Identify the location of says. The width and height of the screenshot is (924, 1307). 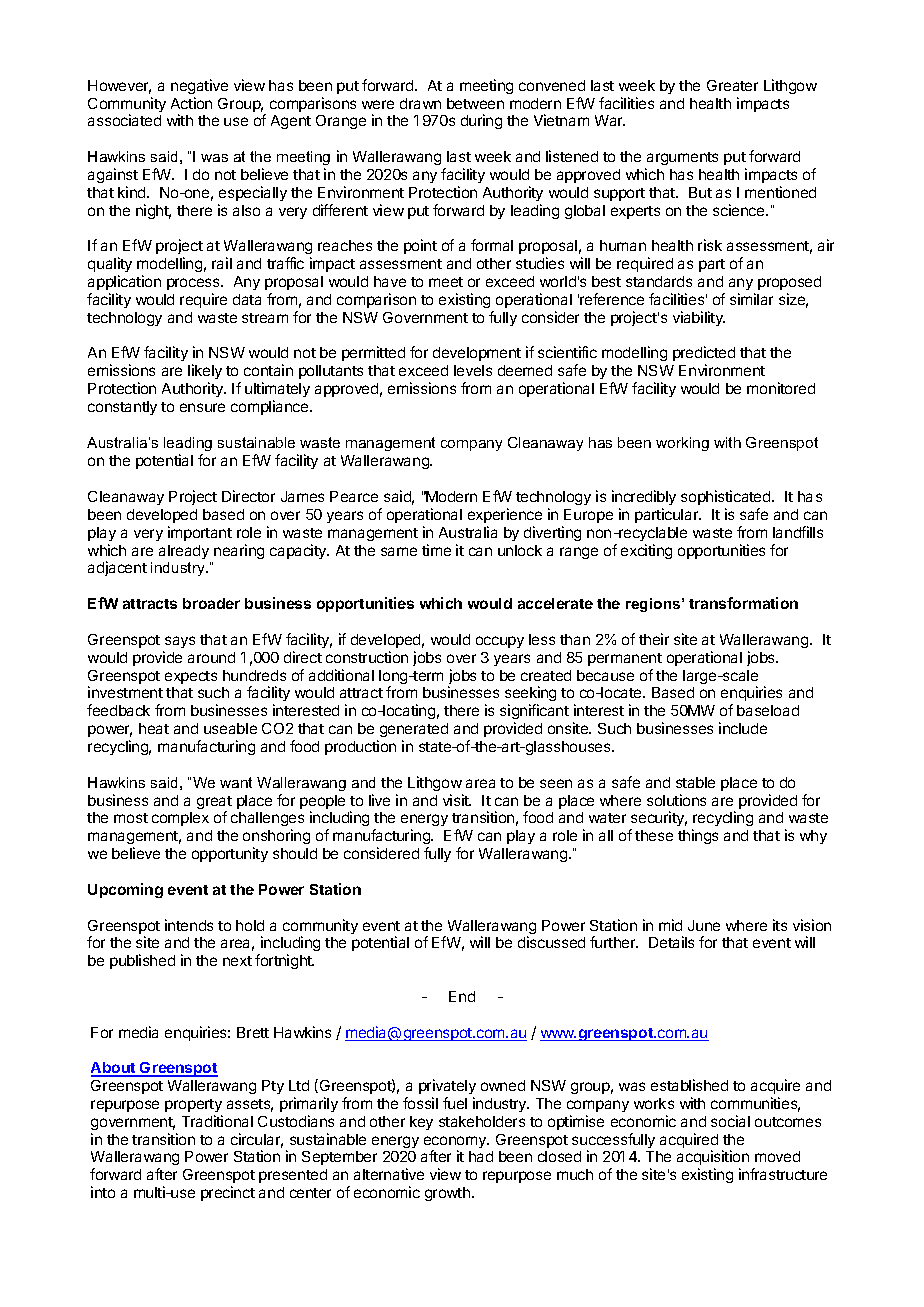
(180, 642).
